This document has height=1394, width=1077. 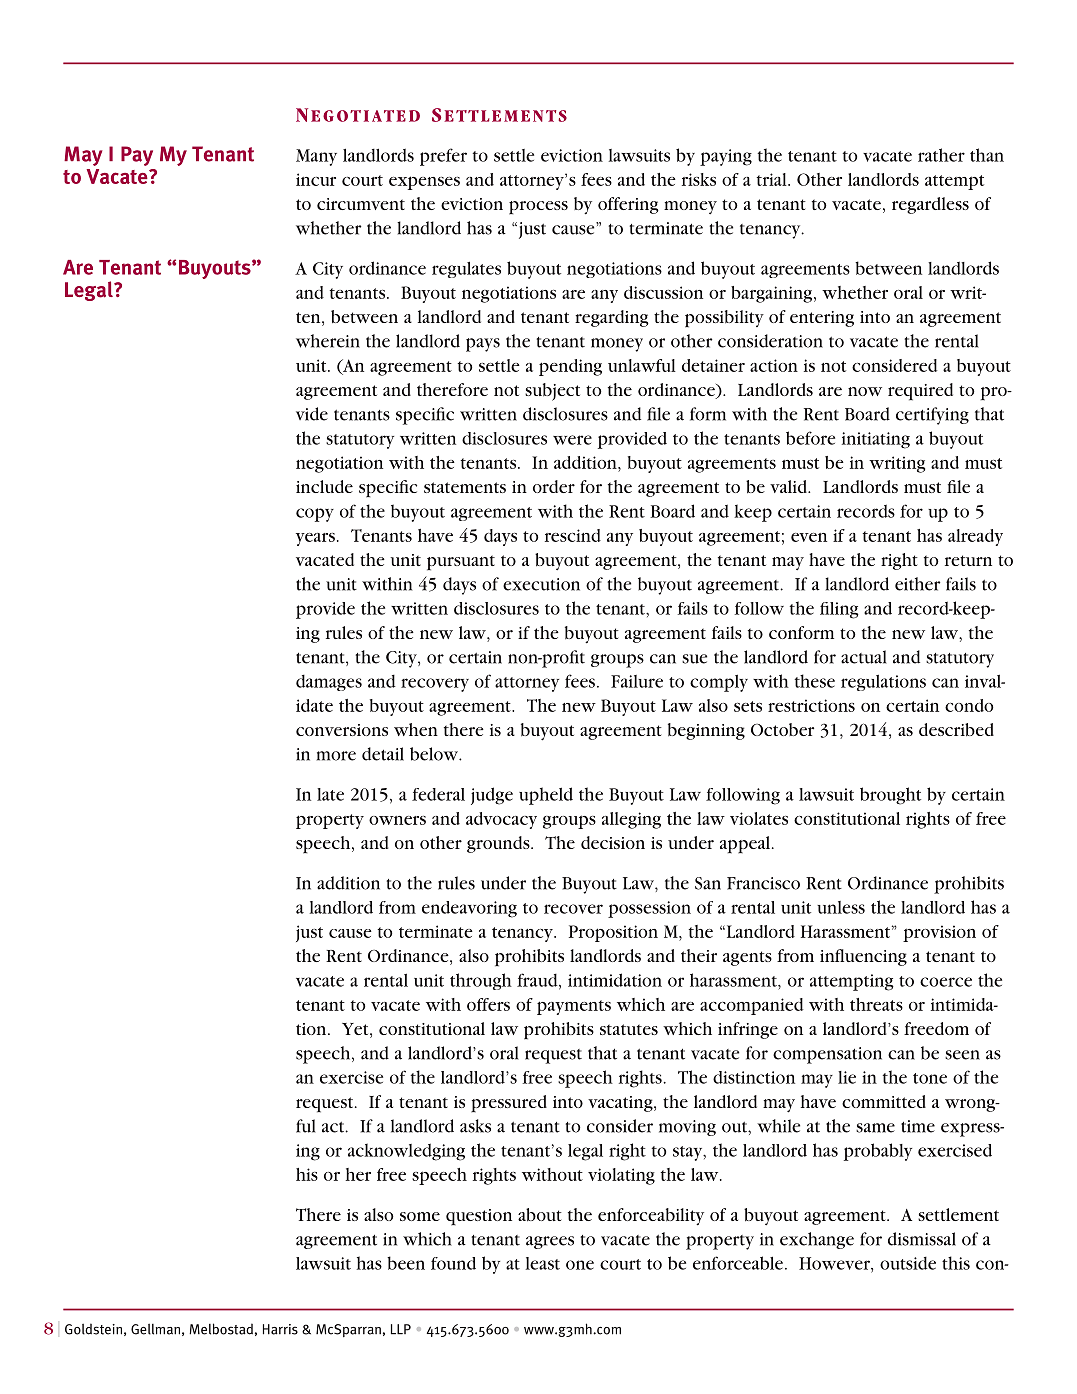 I want to click on upheld, so click(x=546, y=796).
